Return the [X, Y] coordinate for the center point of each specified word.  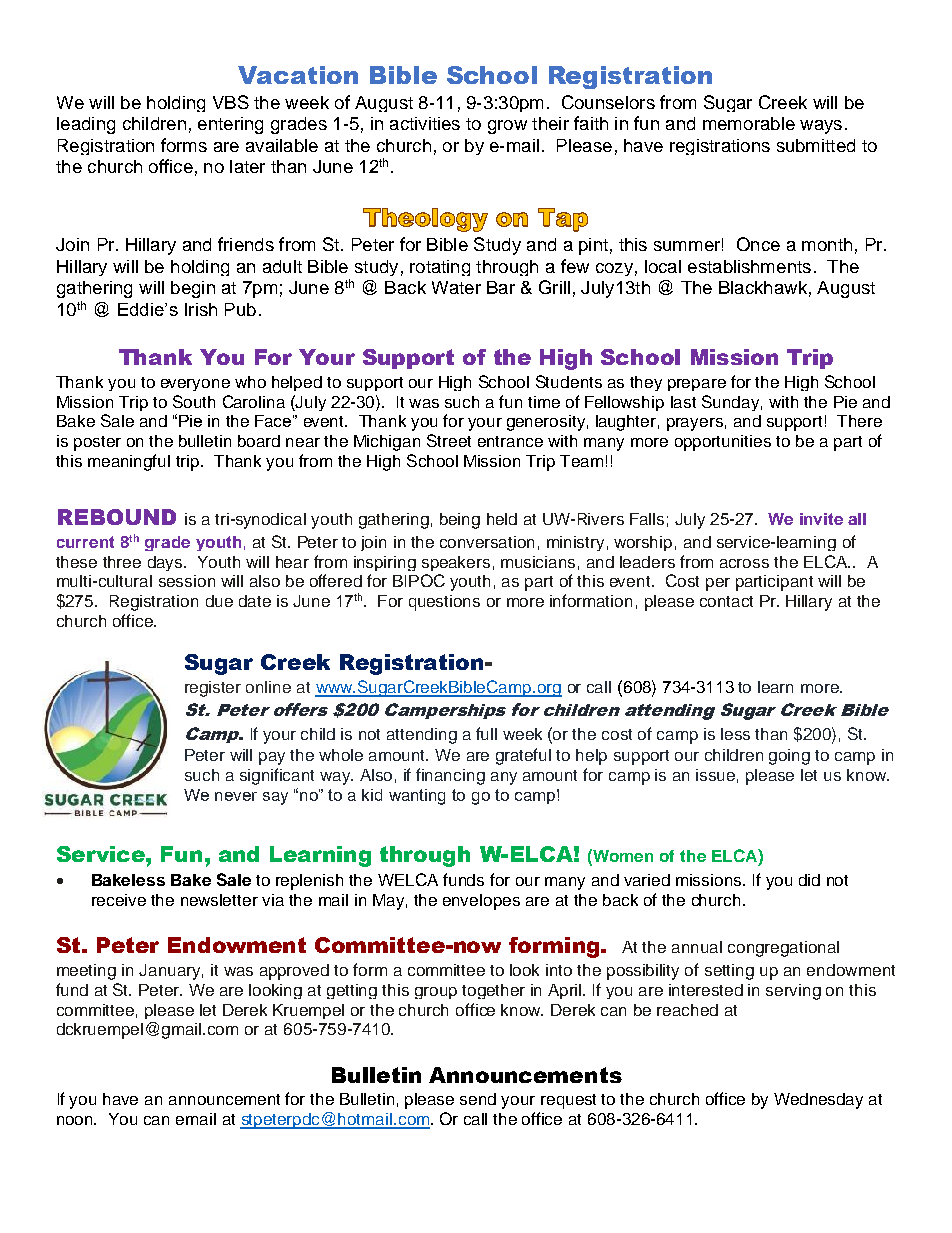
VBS [231, 102]
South [194, 401]
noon [76, 1120]
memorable [749, 123]
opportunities [723, 443]
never [236, 796]
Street [449, 440]
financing [450, 776]
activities [425, 123]
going [789, 757]
